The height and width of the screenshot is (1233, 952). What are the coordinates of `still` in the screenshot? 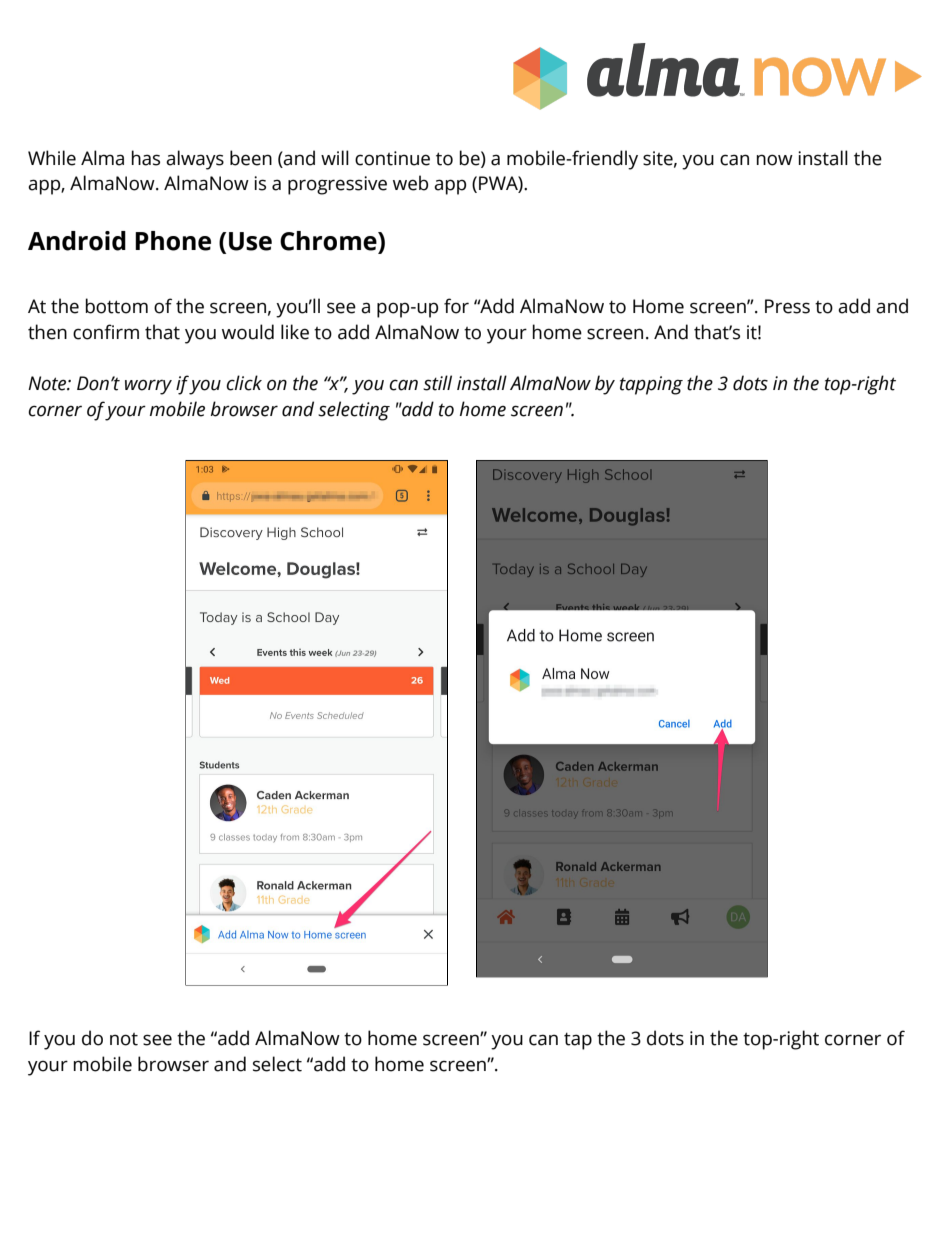 It's located at (437, 383).
